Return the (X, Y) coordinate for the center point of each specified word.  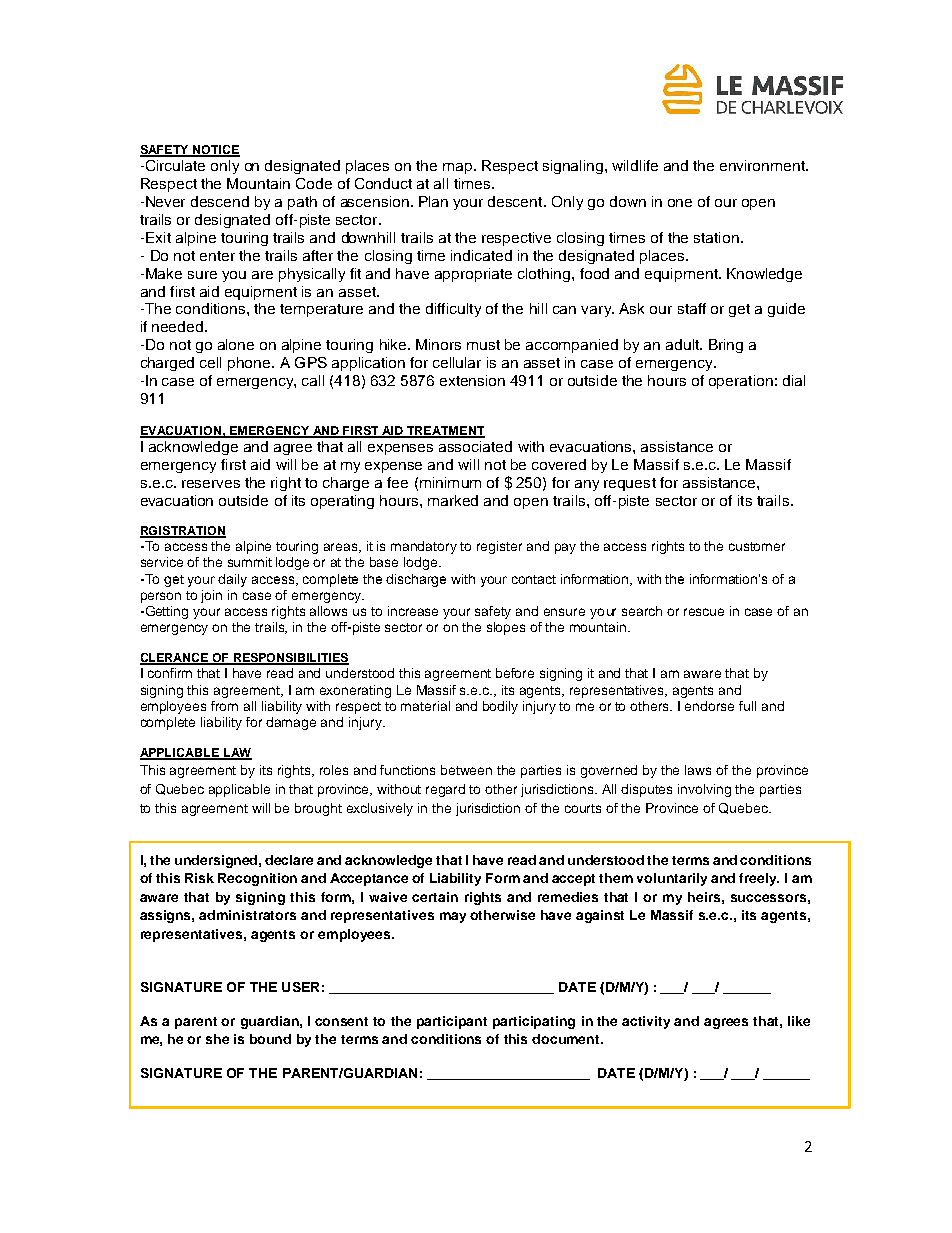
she (217, 1039)
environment (764, 165)
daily (232, 580)
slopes (506, 628)
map (459, 168)
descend (220, 201)
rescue (704, 612)
